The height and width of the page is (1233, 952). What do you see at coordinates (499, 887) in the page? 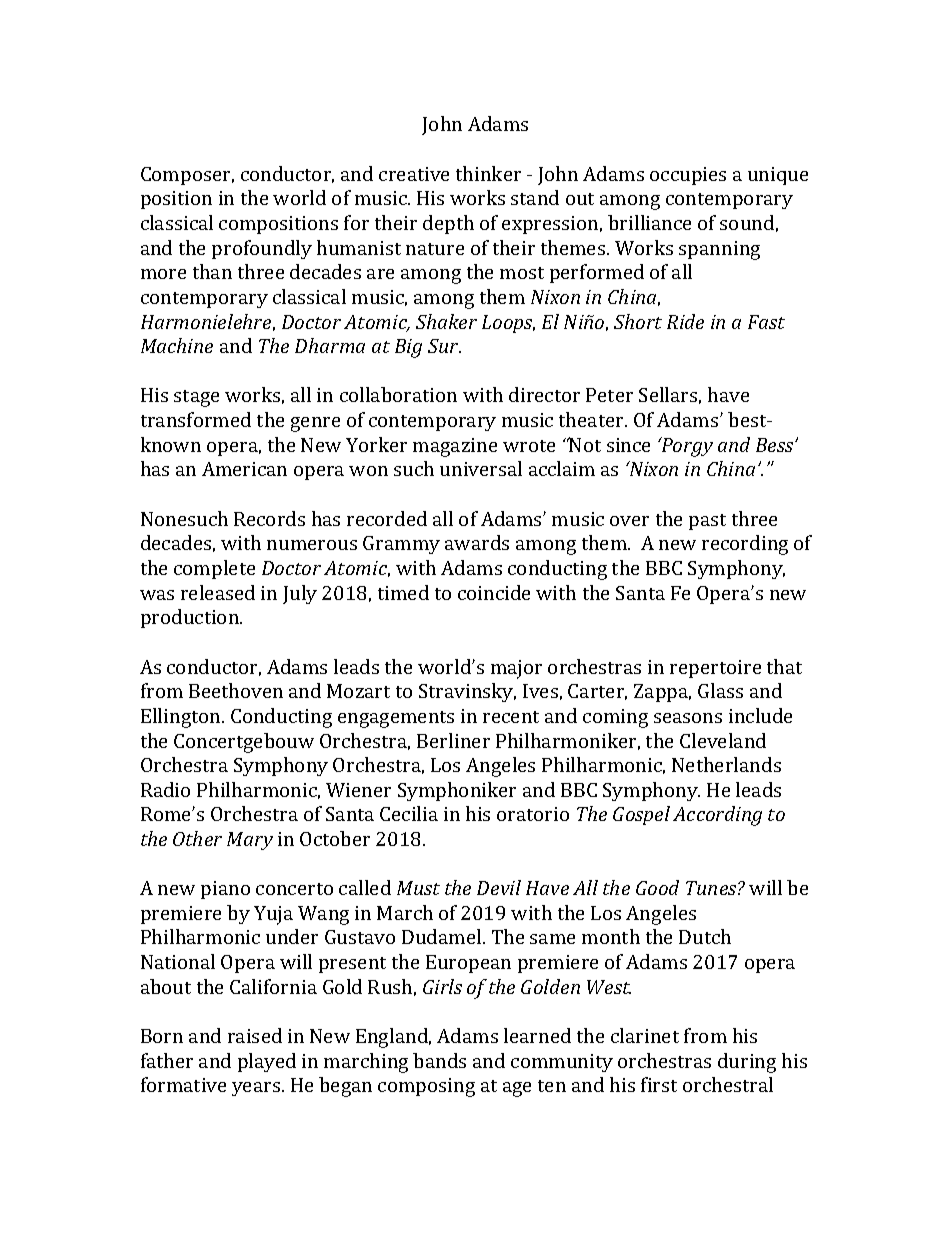
I see `Devil` at bounding box center [499, 887].
